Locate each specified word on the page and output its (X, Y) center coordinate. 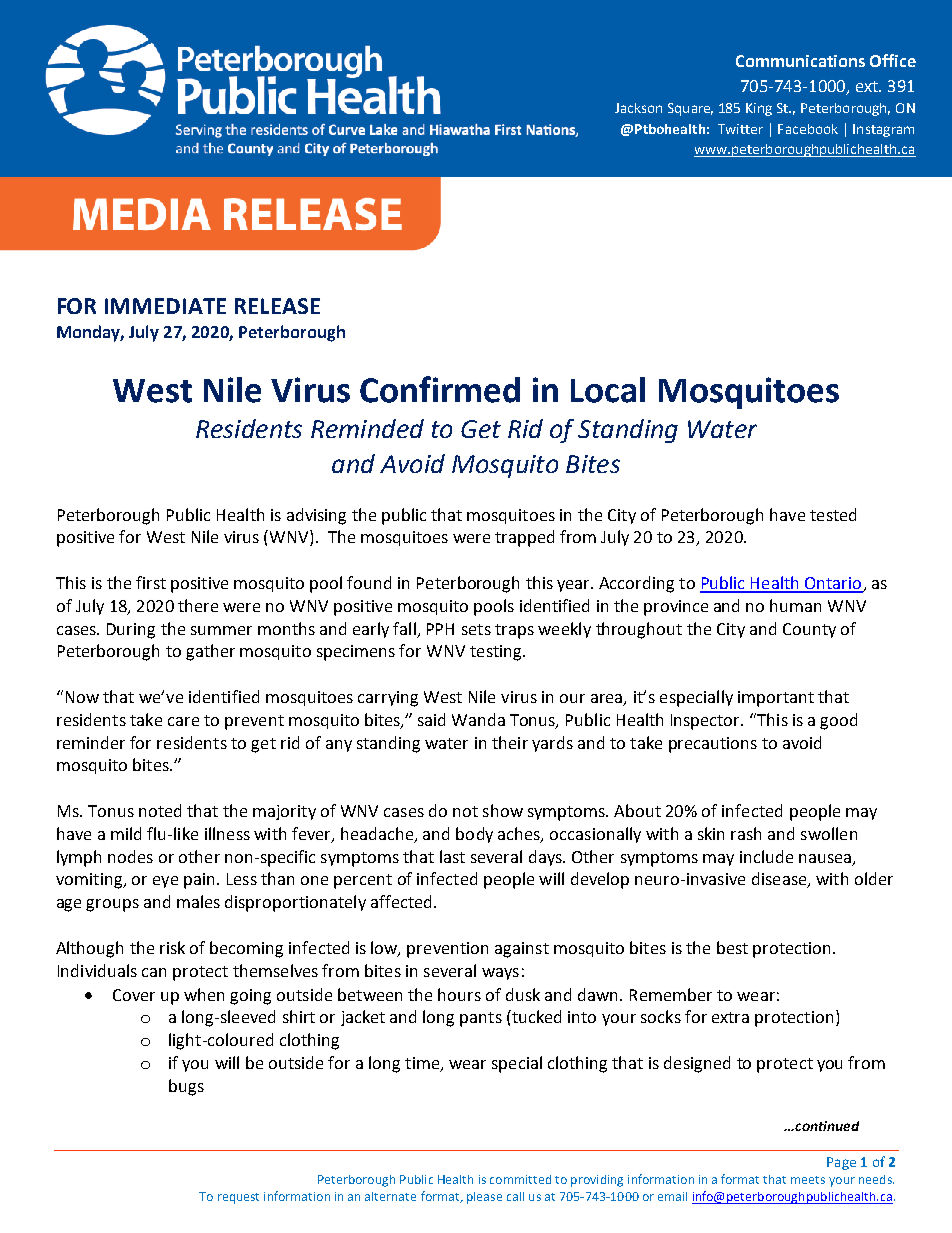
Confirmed (440, 389)
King (759, 109)
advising (316, 516)
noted (160, 810)
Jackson (638, 108)
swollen (829, 833)
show (503, 810)
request (238, 1198)
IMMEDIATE (165, 306)
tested (833, 514)
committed (520, 1179)
